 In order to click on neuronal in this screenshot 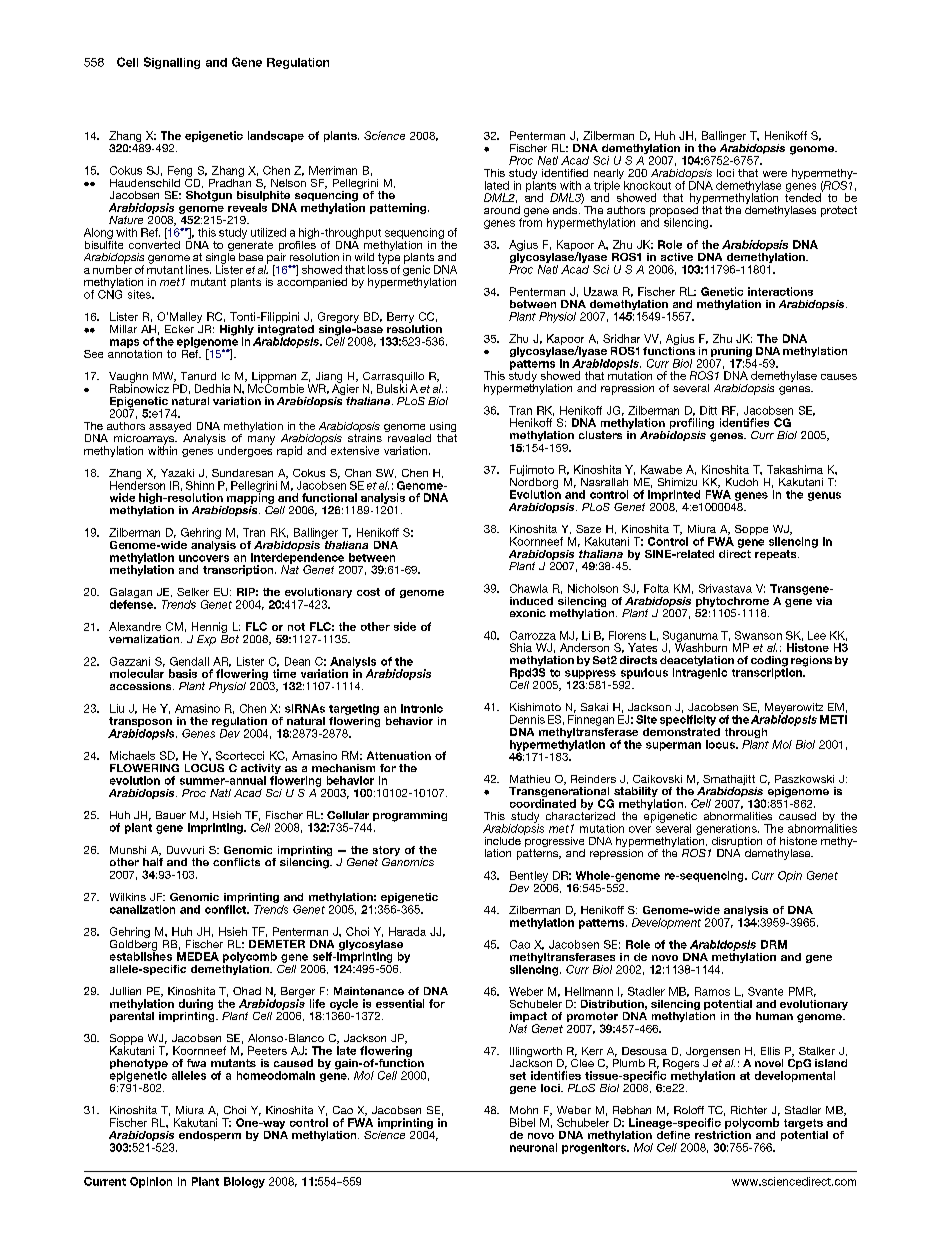, I will do `click(533, 1147)`.
